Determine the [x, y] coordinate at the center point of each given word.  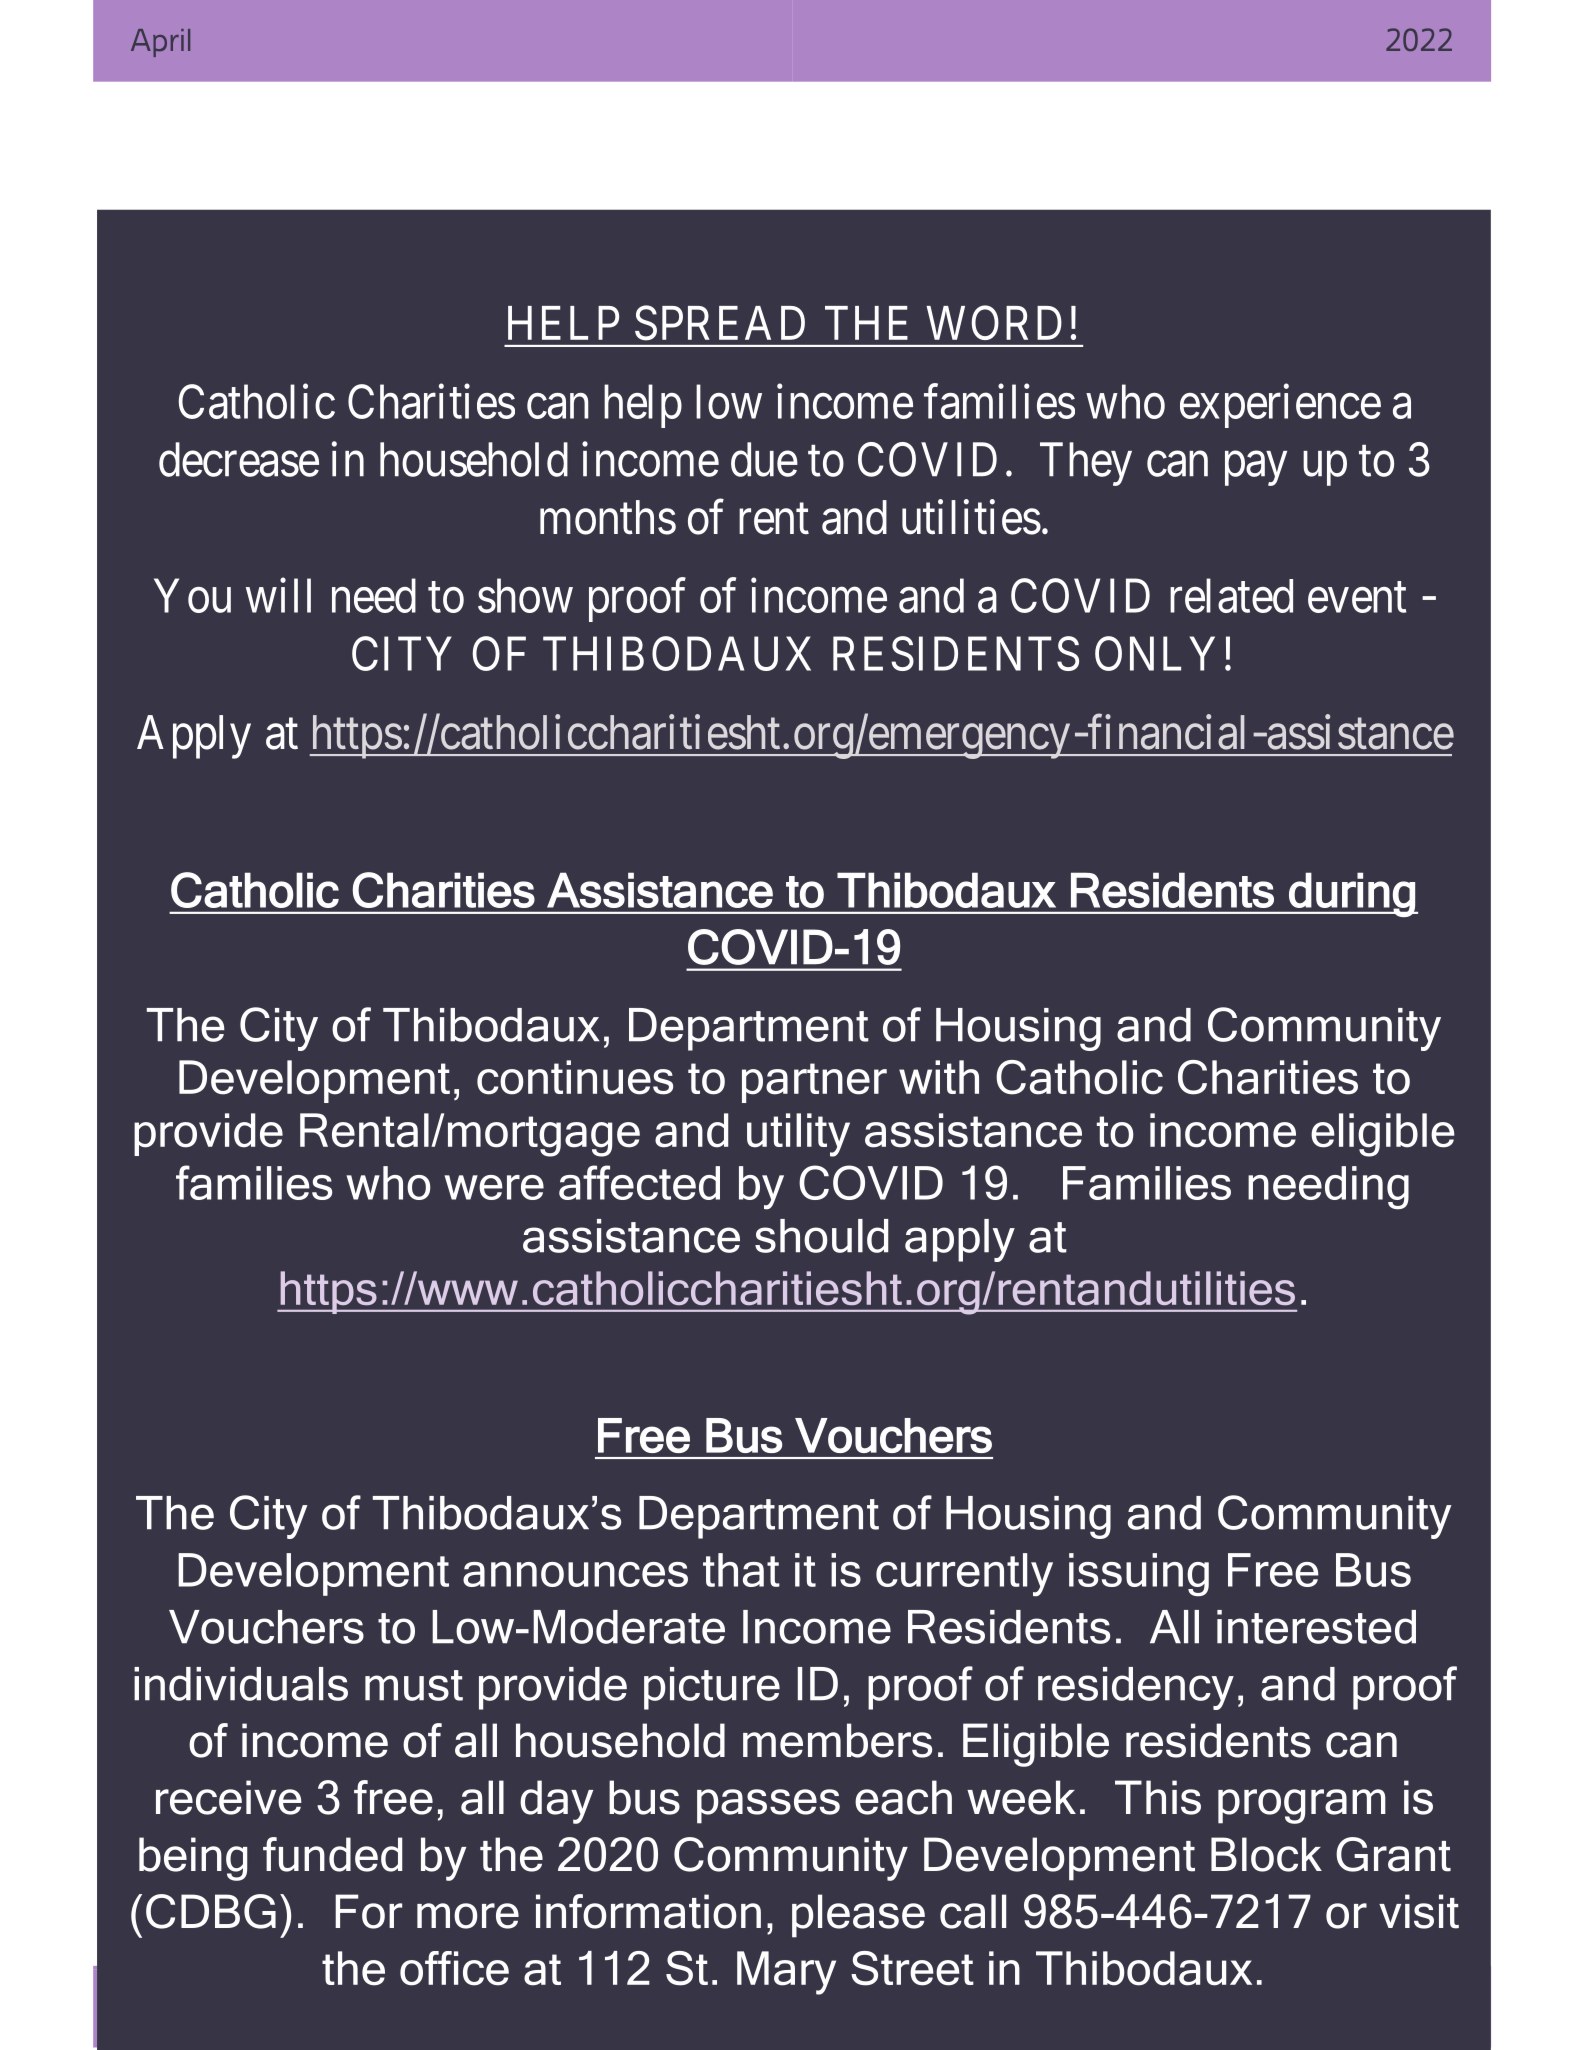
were [494, 1187]
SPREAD [720, 323]
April [160, 43]
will [278, 595]
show [525, 595]
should [821, 1236]
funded [332, 1854]
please [858, 1916]
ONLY [1155, 653]
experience [1280, 406]
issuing [1139, 1575]
